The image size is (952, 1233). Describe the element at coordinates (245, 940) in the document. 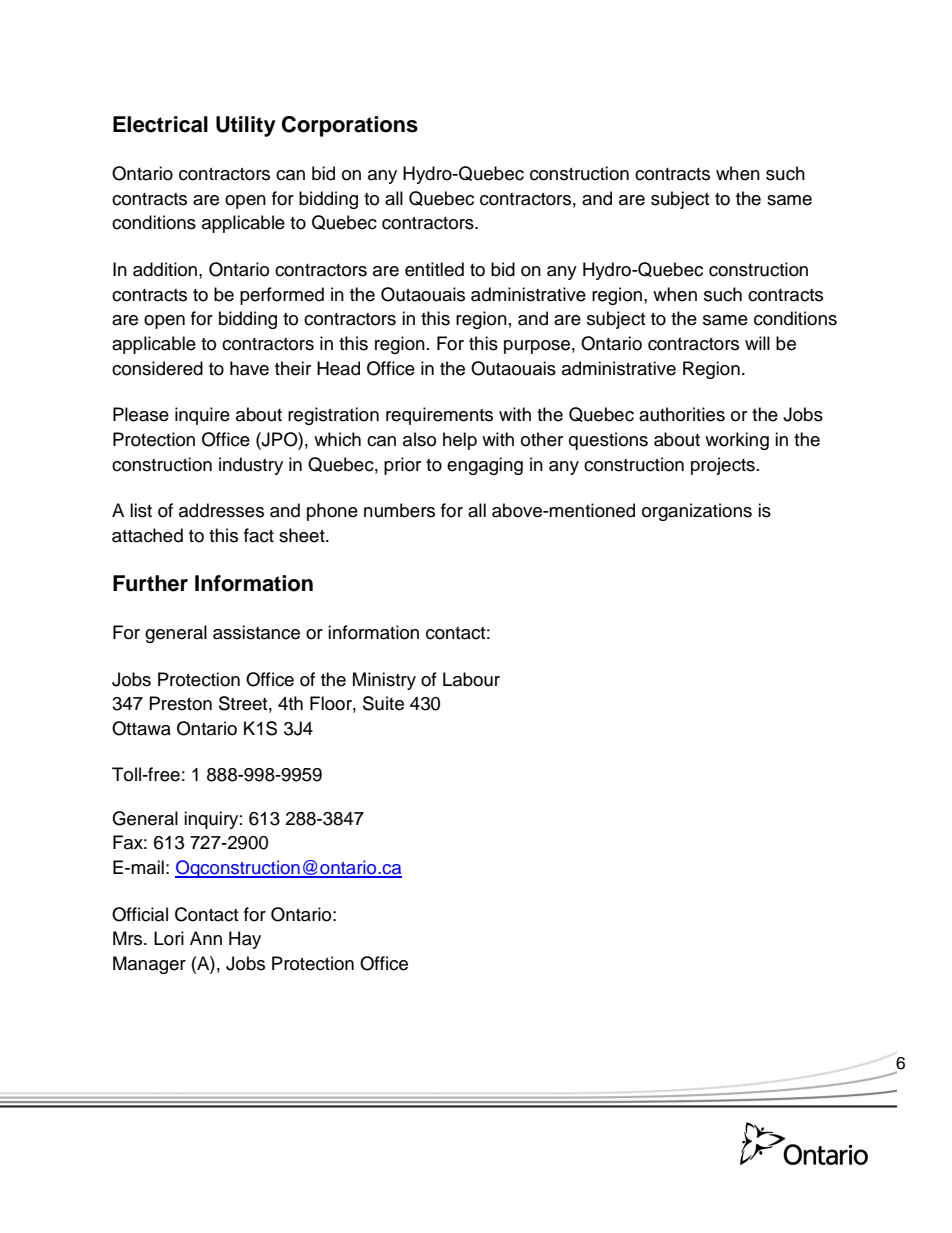

I see `Hay` at that location.
